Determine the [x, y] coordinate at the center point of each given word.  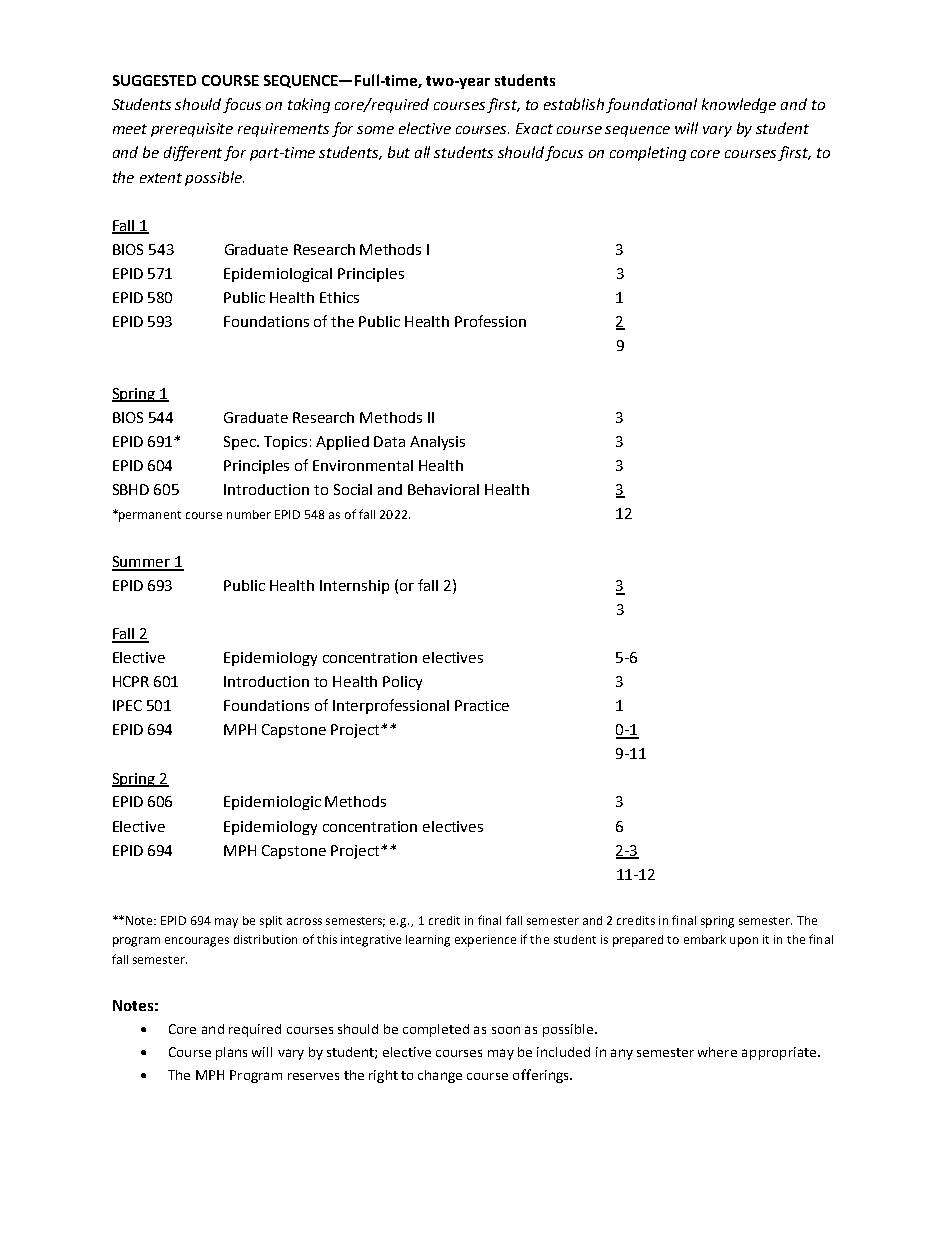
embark [705, 939]
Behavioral [443, 489]
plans [231, 1053]
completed [436, 1030]
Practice [482, 705]
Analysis [437, 443]
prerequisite [192, 130]
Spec [241, 443]
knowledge [739, 105]
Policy [402, 683]
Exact [534, 128]
